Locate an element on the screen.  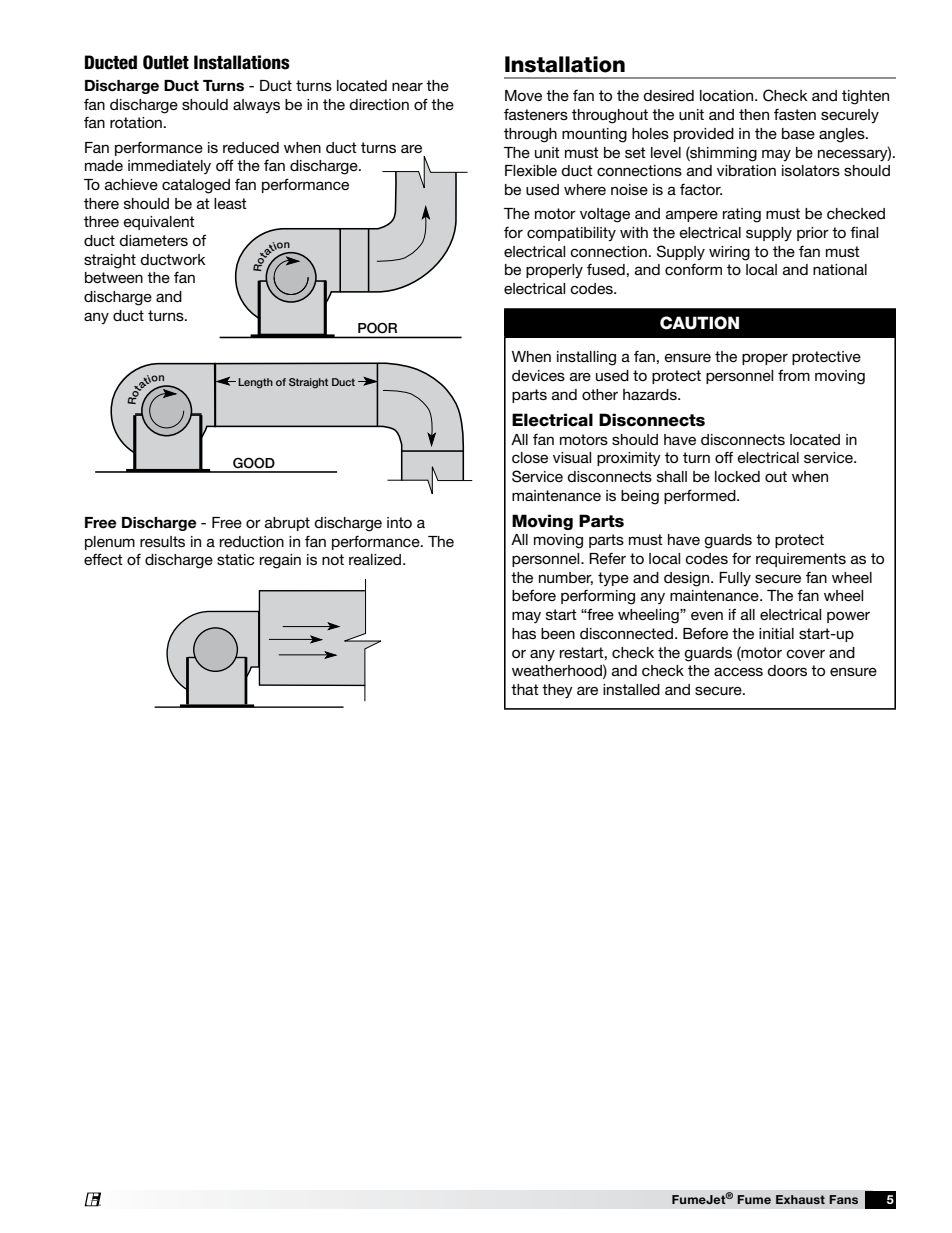
Exhaust is located at coordinates (800, 1199).
